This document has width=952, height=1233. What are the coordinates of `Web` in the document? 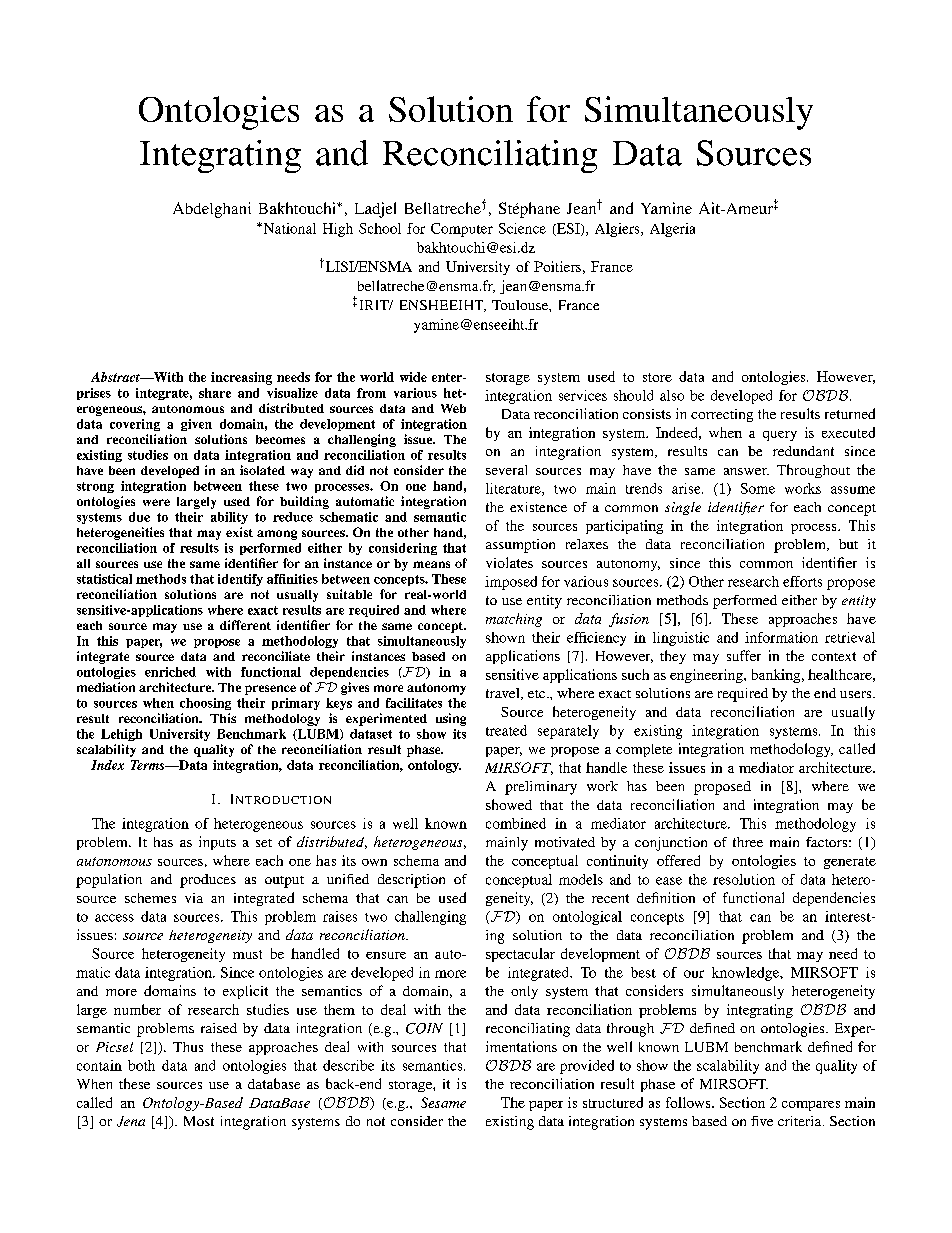 It's located at (453, 408).
